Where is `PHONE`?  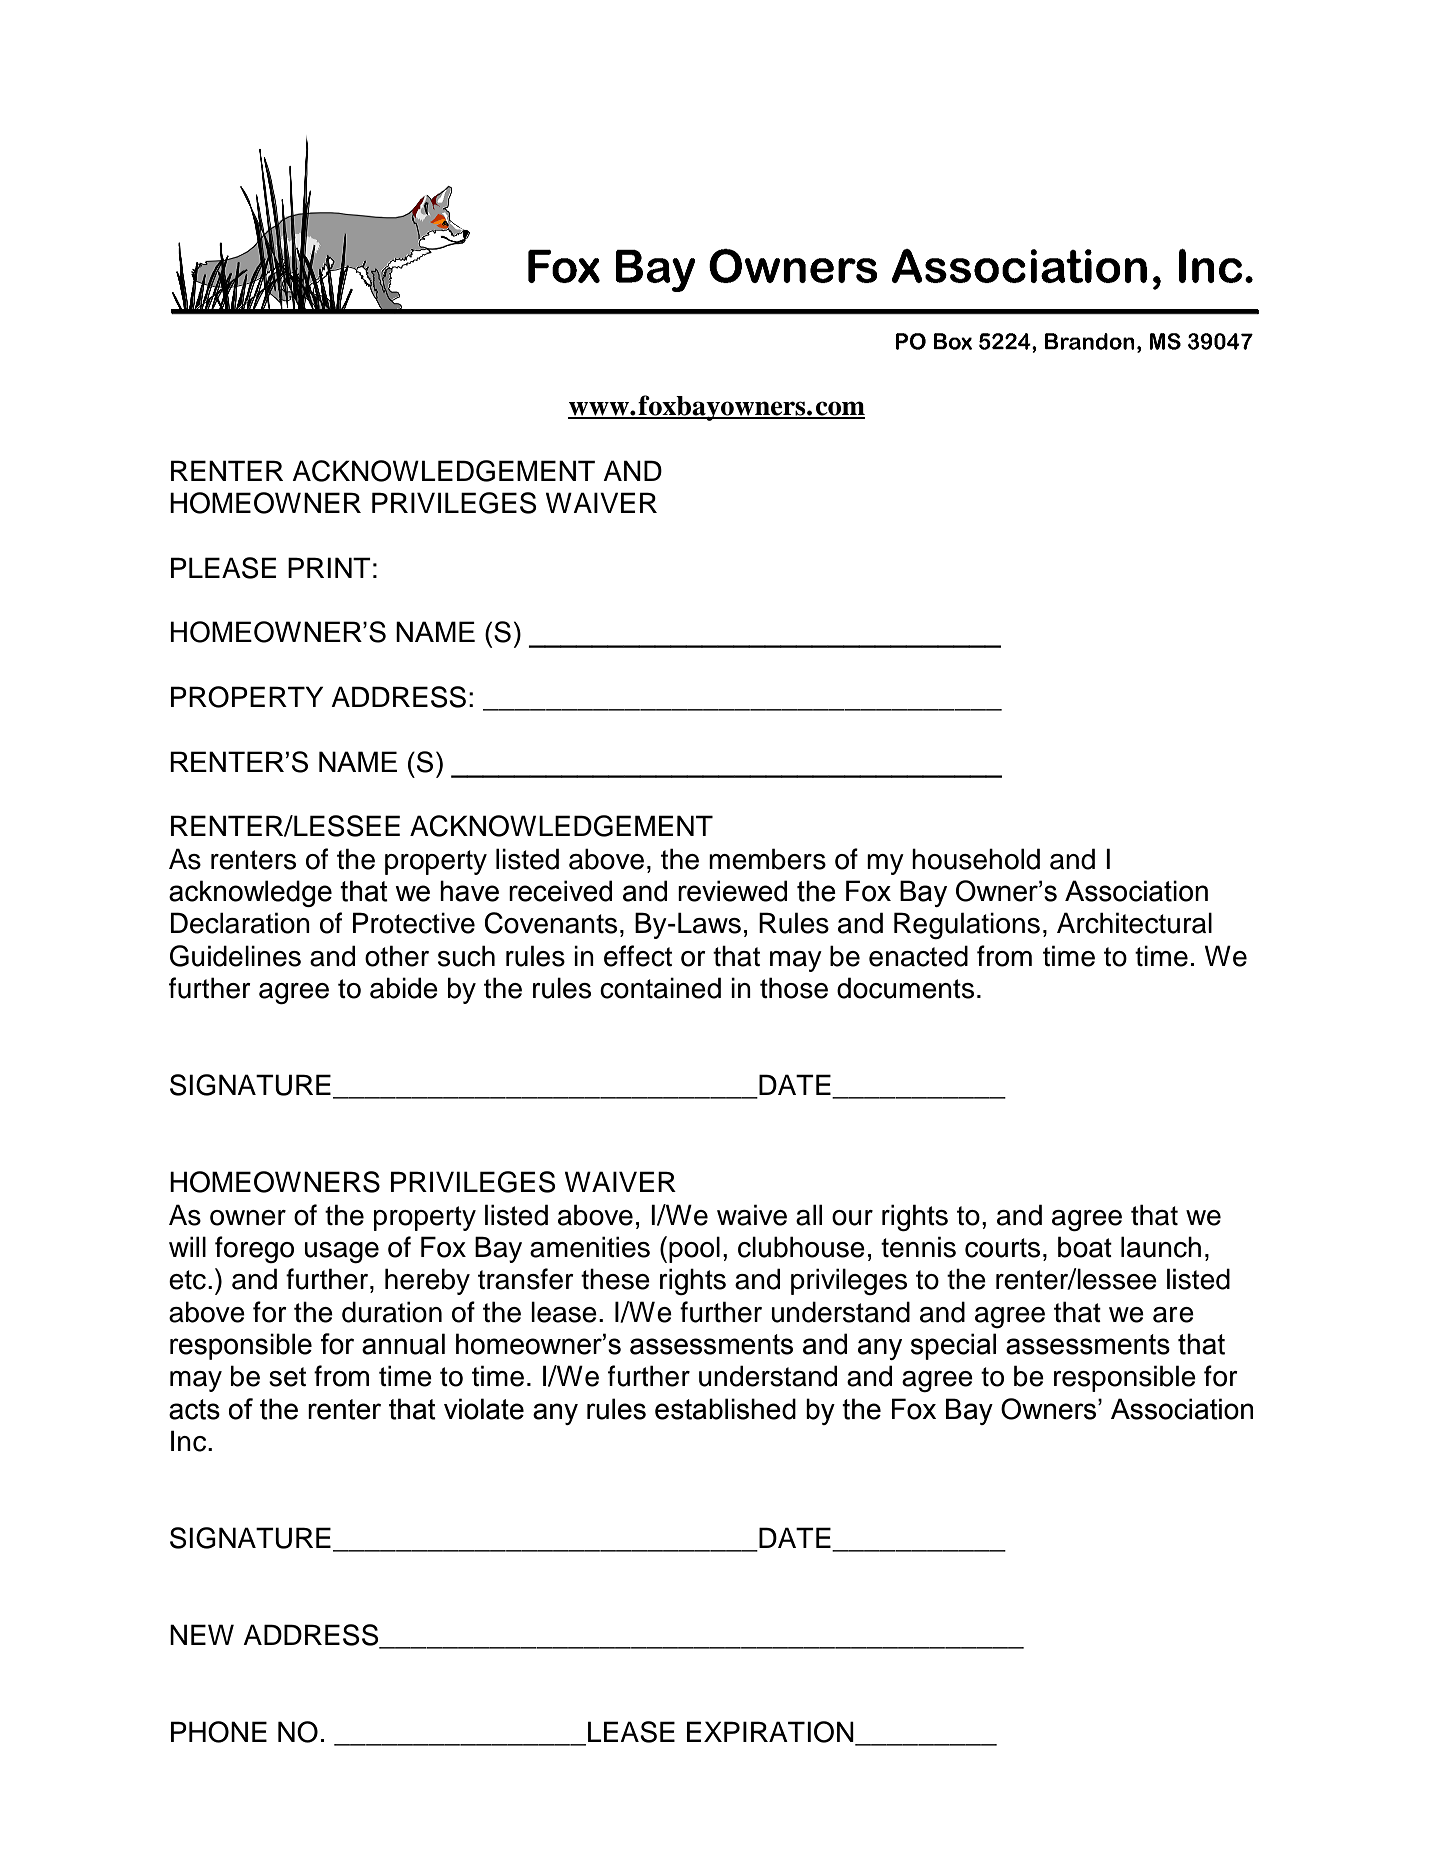
PHONE is located at coordinates (219, 1732).
